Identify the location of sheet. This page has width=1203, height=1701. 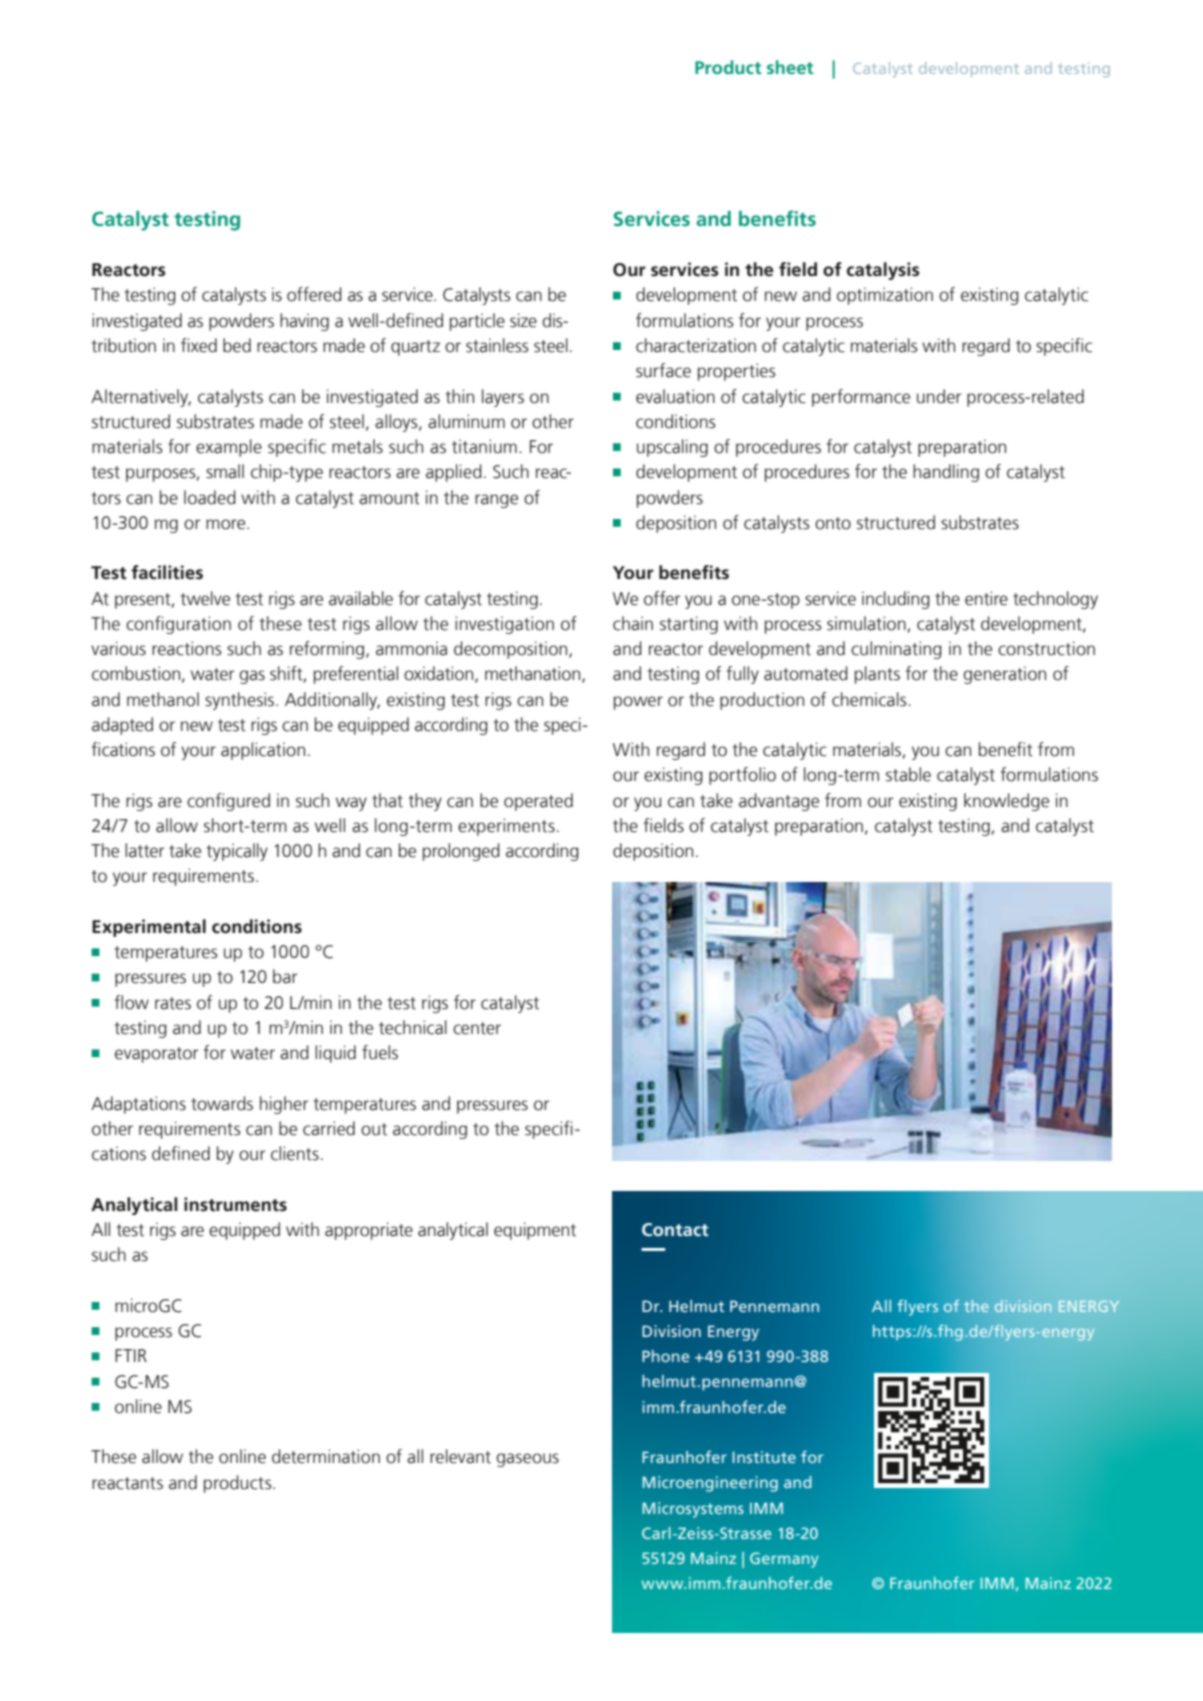
(790, 67).
